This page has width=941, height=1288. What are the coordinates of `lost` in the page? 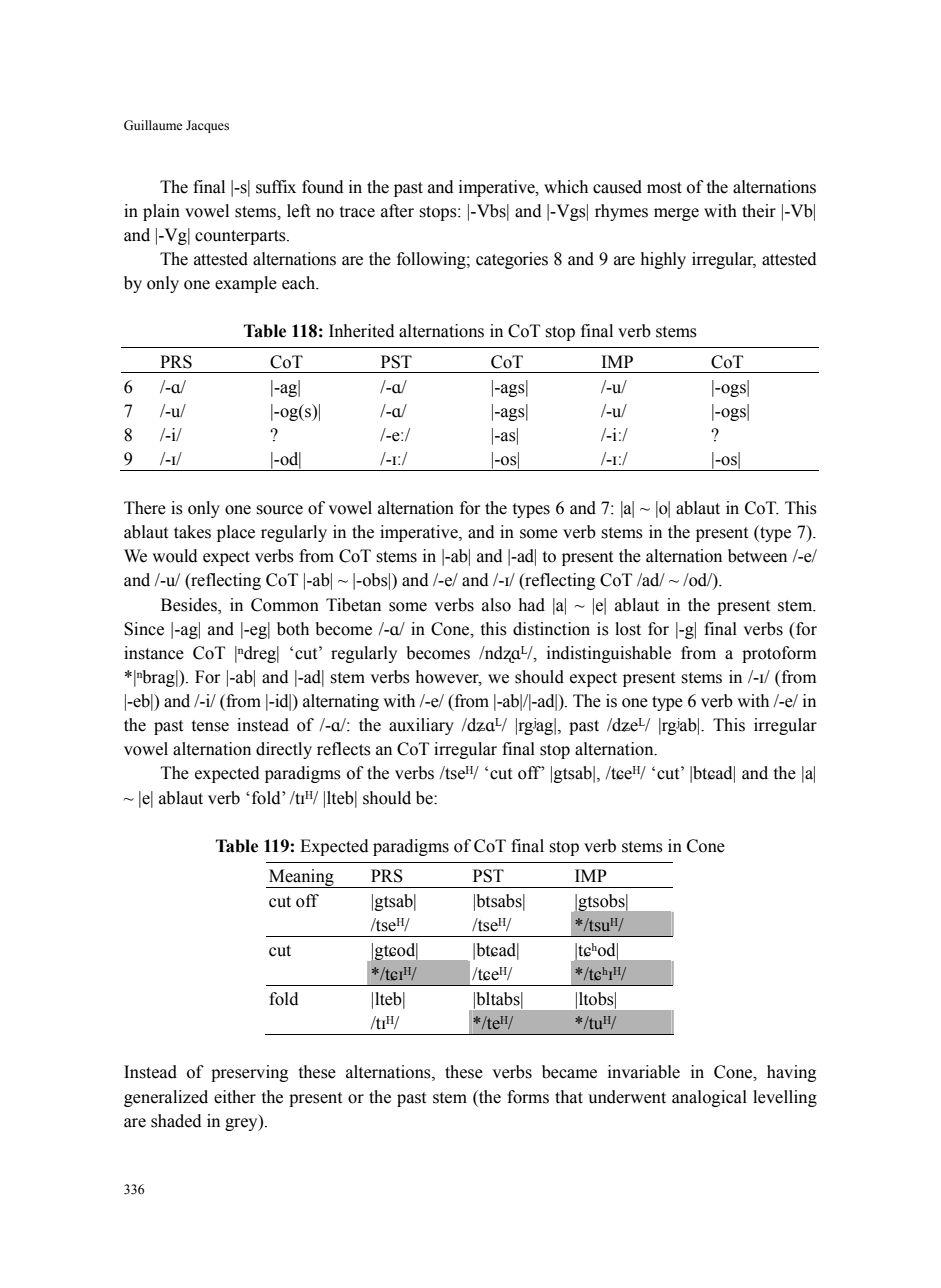 It's located at (628, 629).
